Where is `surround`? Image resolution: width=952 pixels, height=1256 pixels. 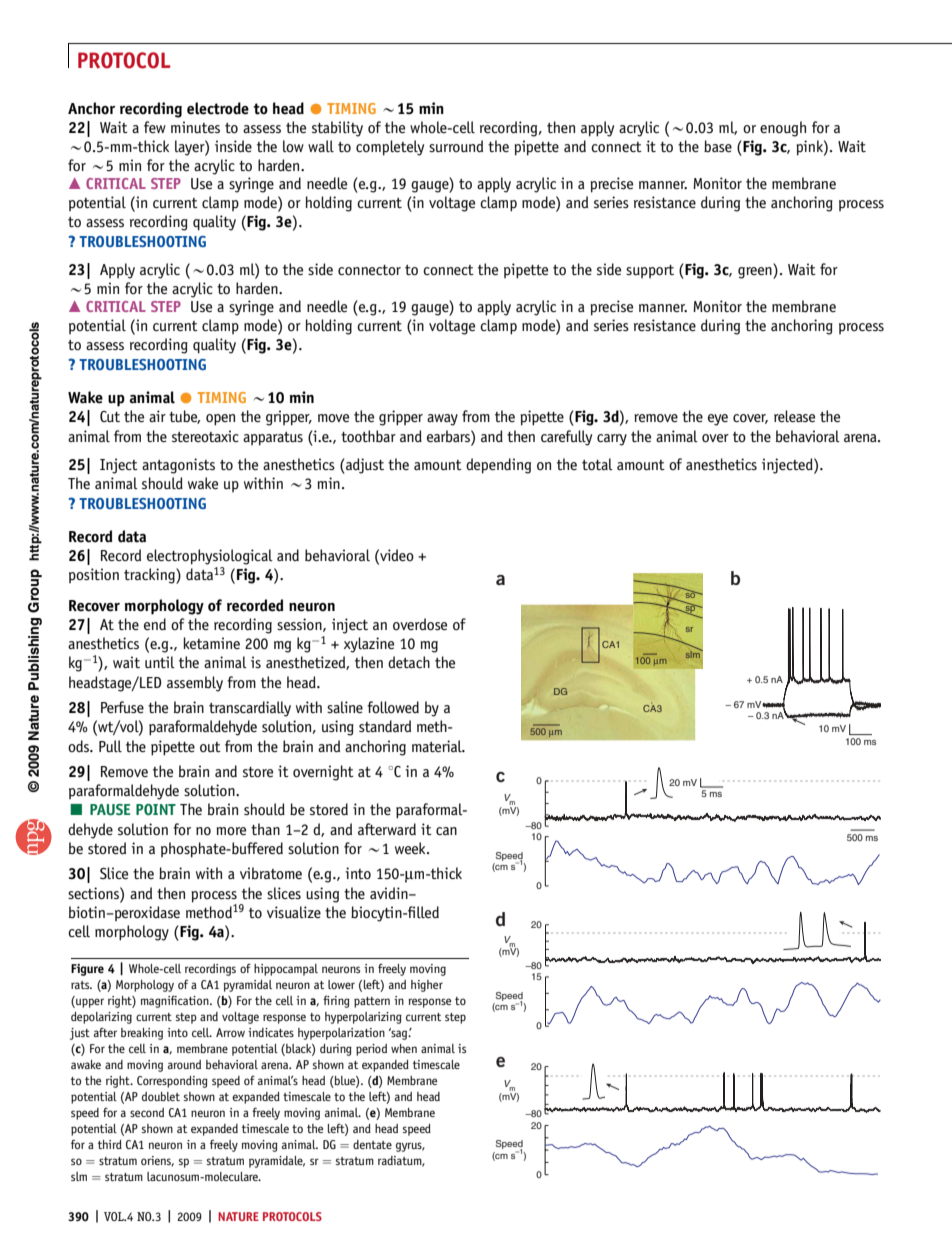
surround is located at coordinates (456, 146).
